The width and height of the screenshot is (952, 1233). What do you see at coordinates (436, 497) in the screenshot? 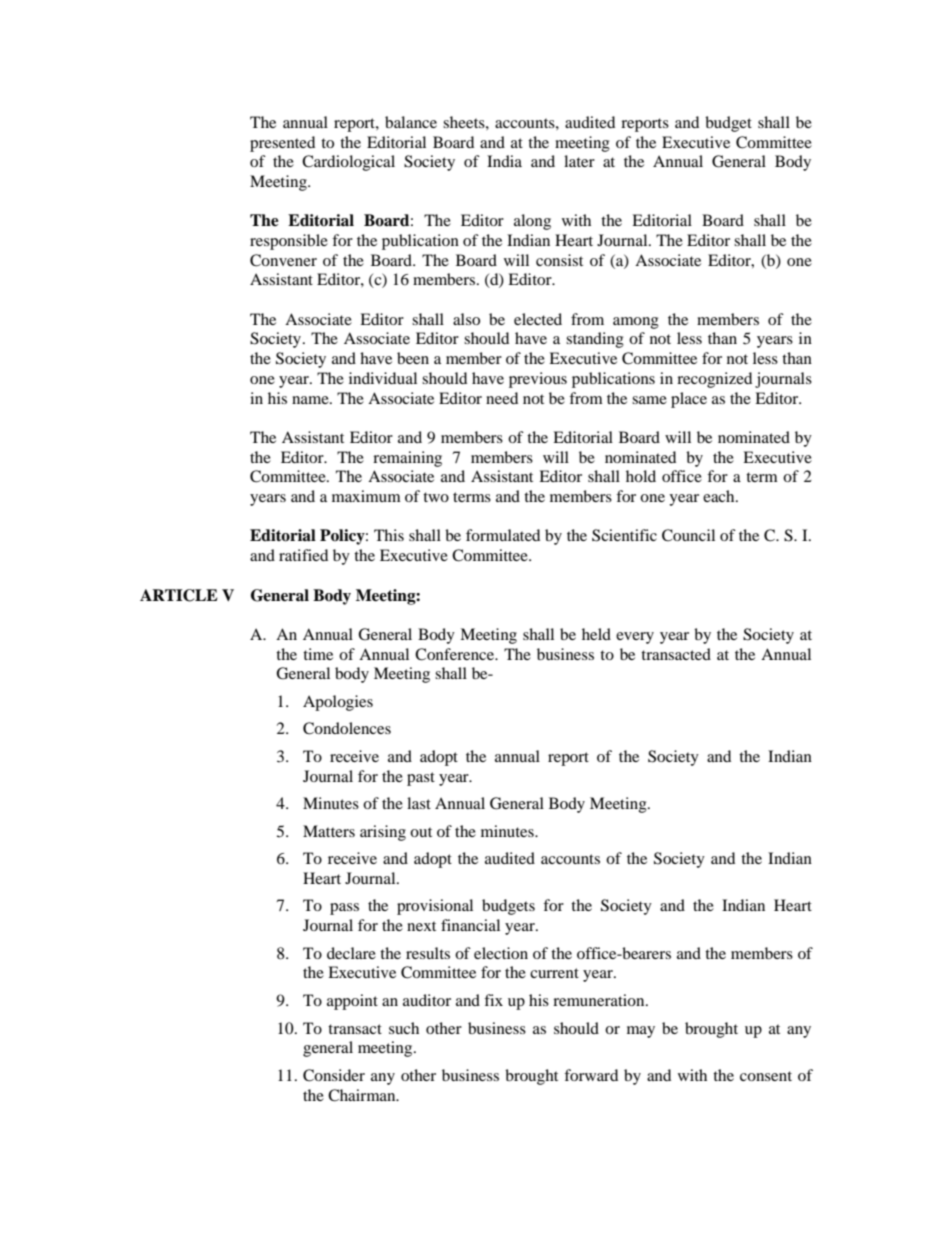
I see `two` at bounding box center [436, 497].
